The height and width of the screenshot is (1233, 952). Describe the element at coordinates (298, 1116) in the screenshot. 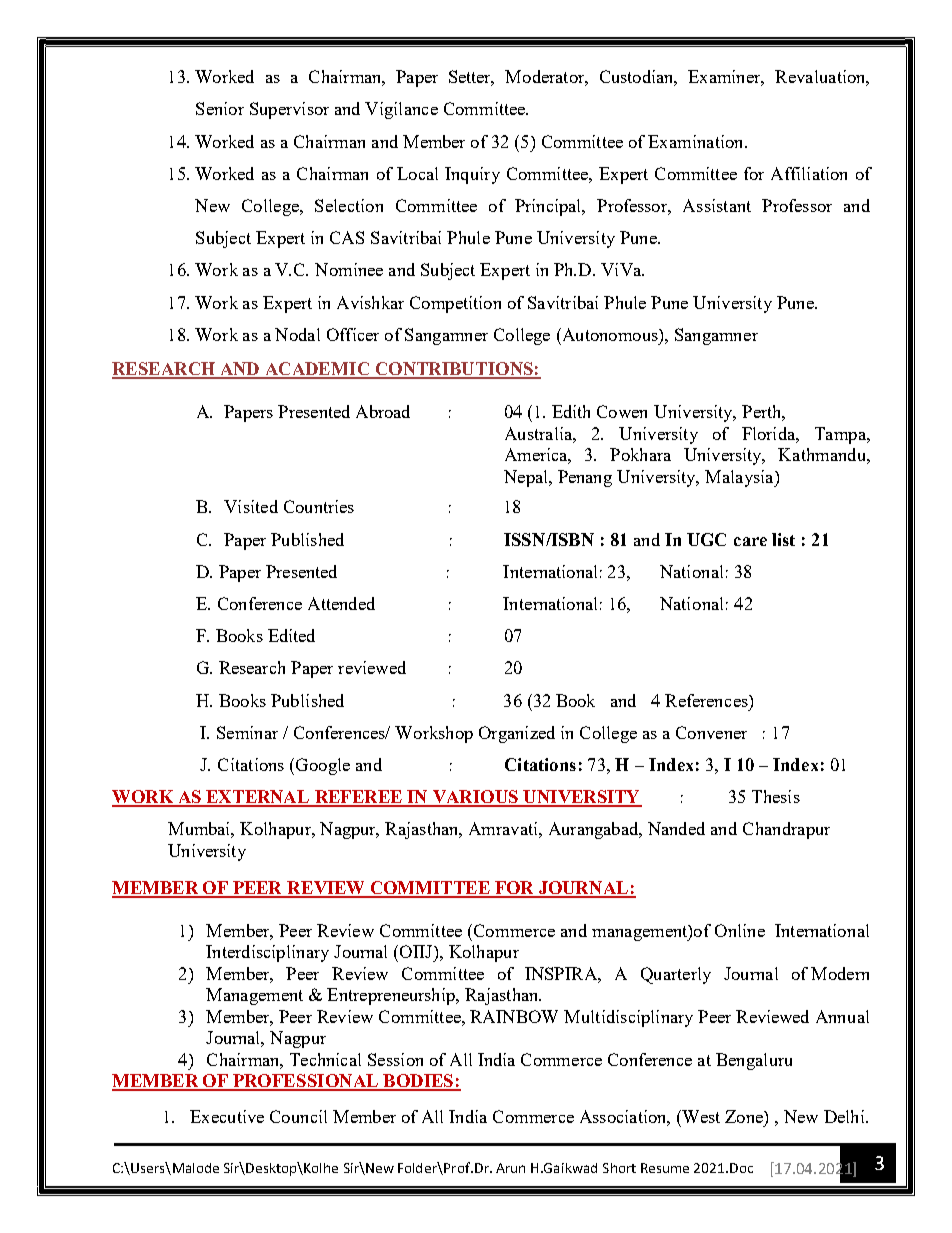

I see `Council` at that location.
